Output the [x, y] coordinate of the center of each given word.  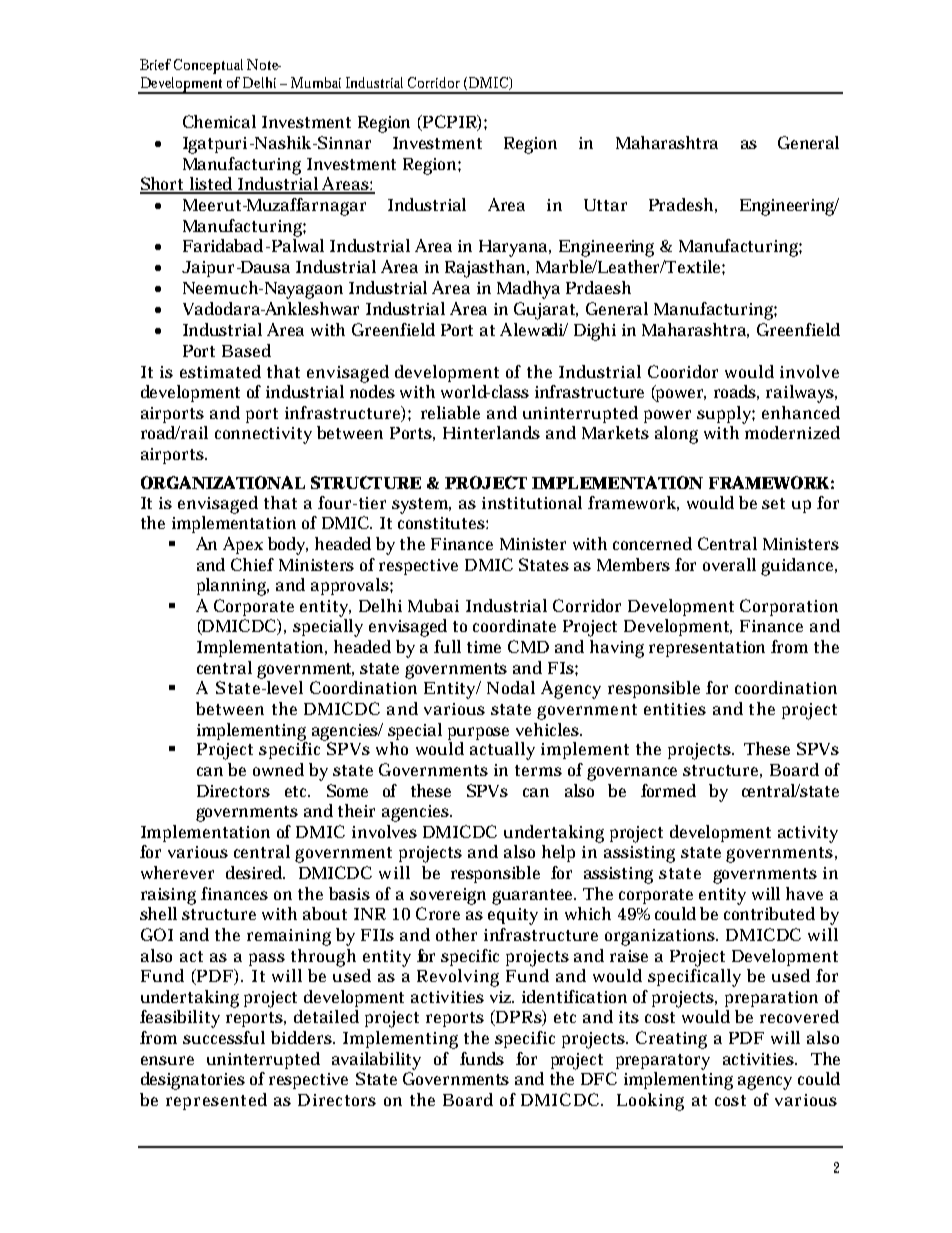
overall [729, 564]
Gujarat [546, 311]
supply [726, 415]
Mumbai [316, 82]
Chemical [219, 121]
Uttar [605, 205]
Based [246, 350]
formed [668, 790]
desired [255, 872]
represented [216, 1101]
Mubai [433, 605]
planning [233, 587]
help [558, 853]
